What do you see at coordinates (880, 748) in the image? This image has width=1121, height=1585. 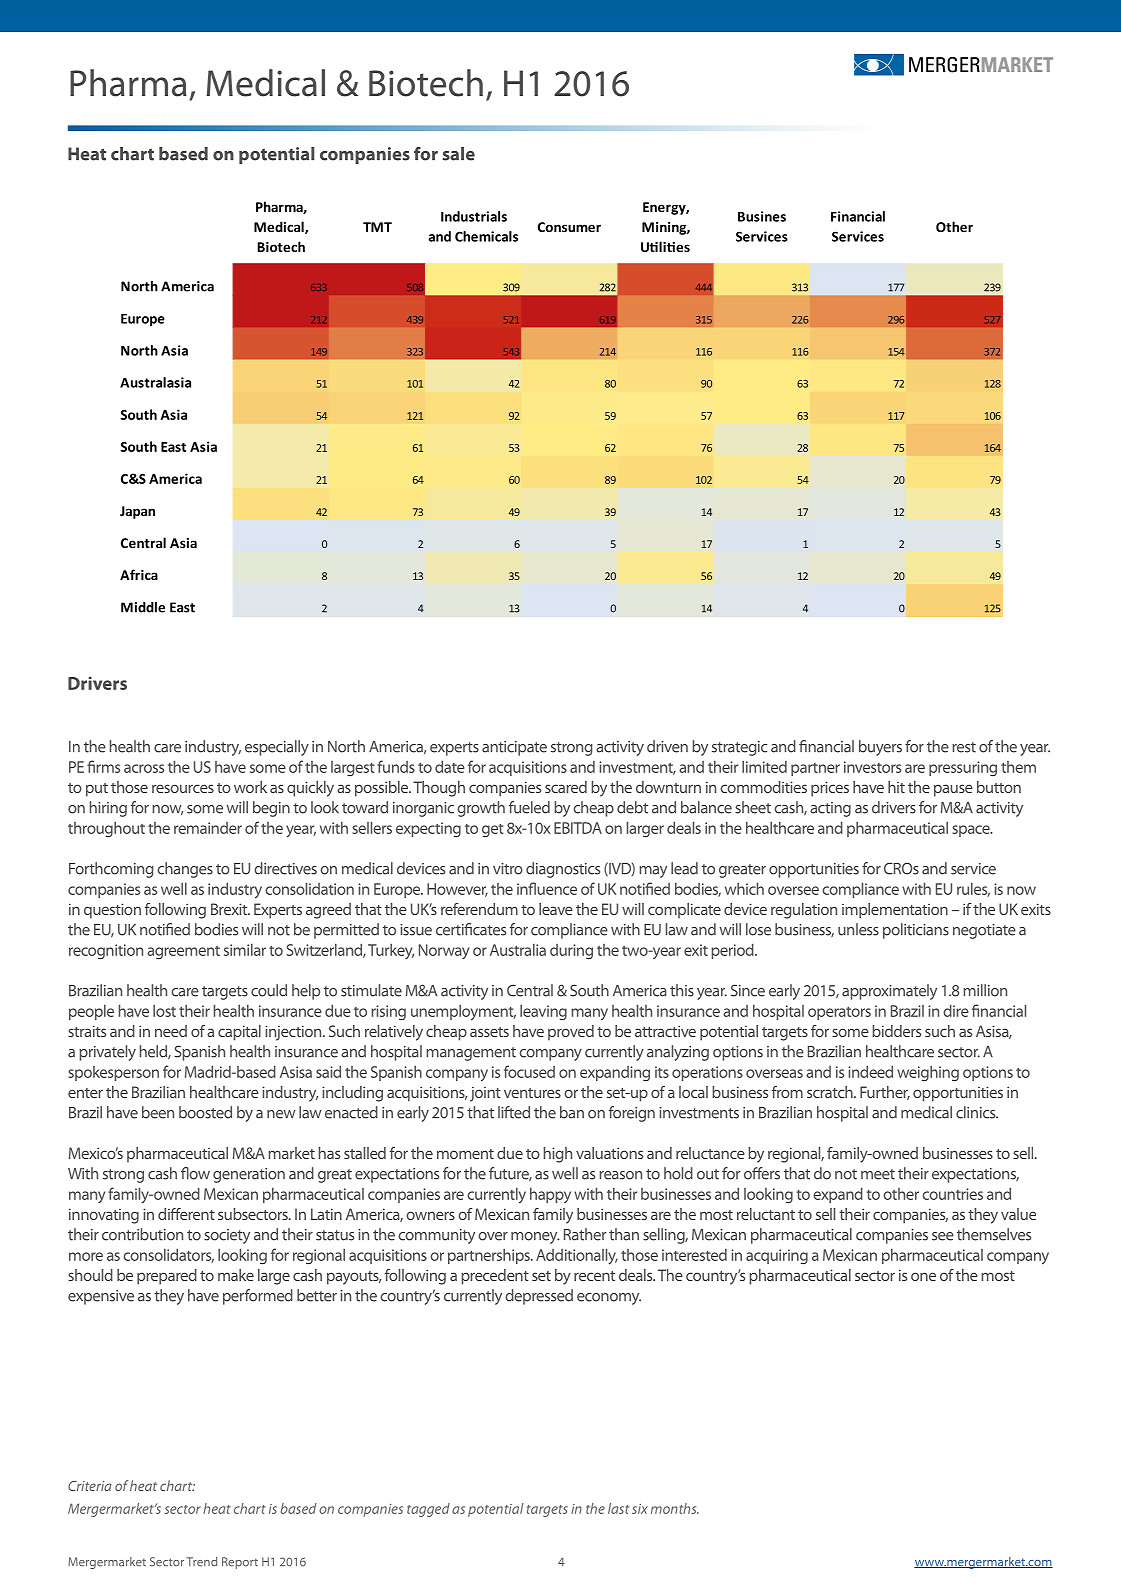 I see `buyers` at bounding box center [880, 748].
